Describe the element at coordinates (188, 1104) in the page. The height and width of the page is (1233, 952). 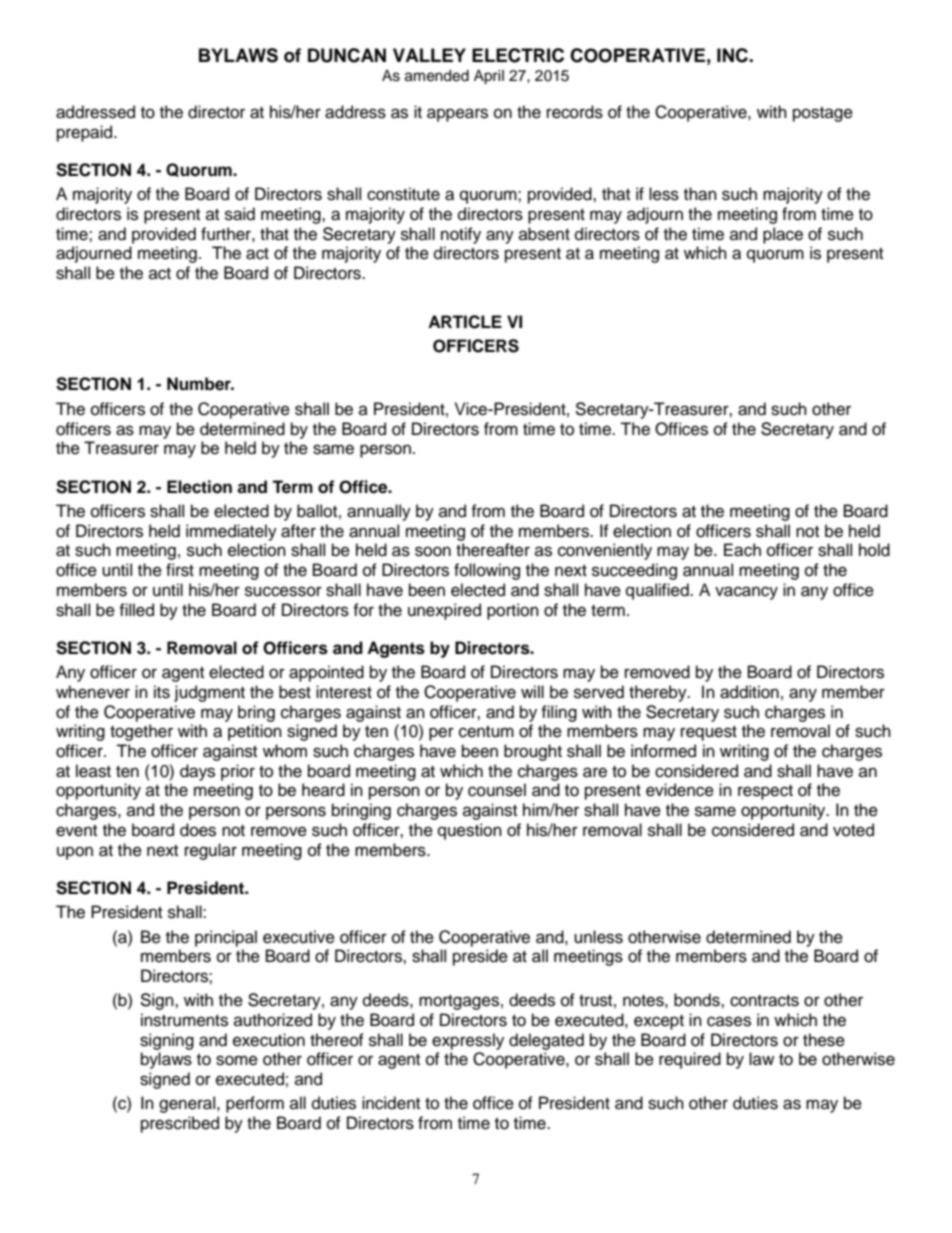
I see `general` at that location.
